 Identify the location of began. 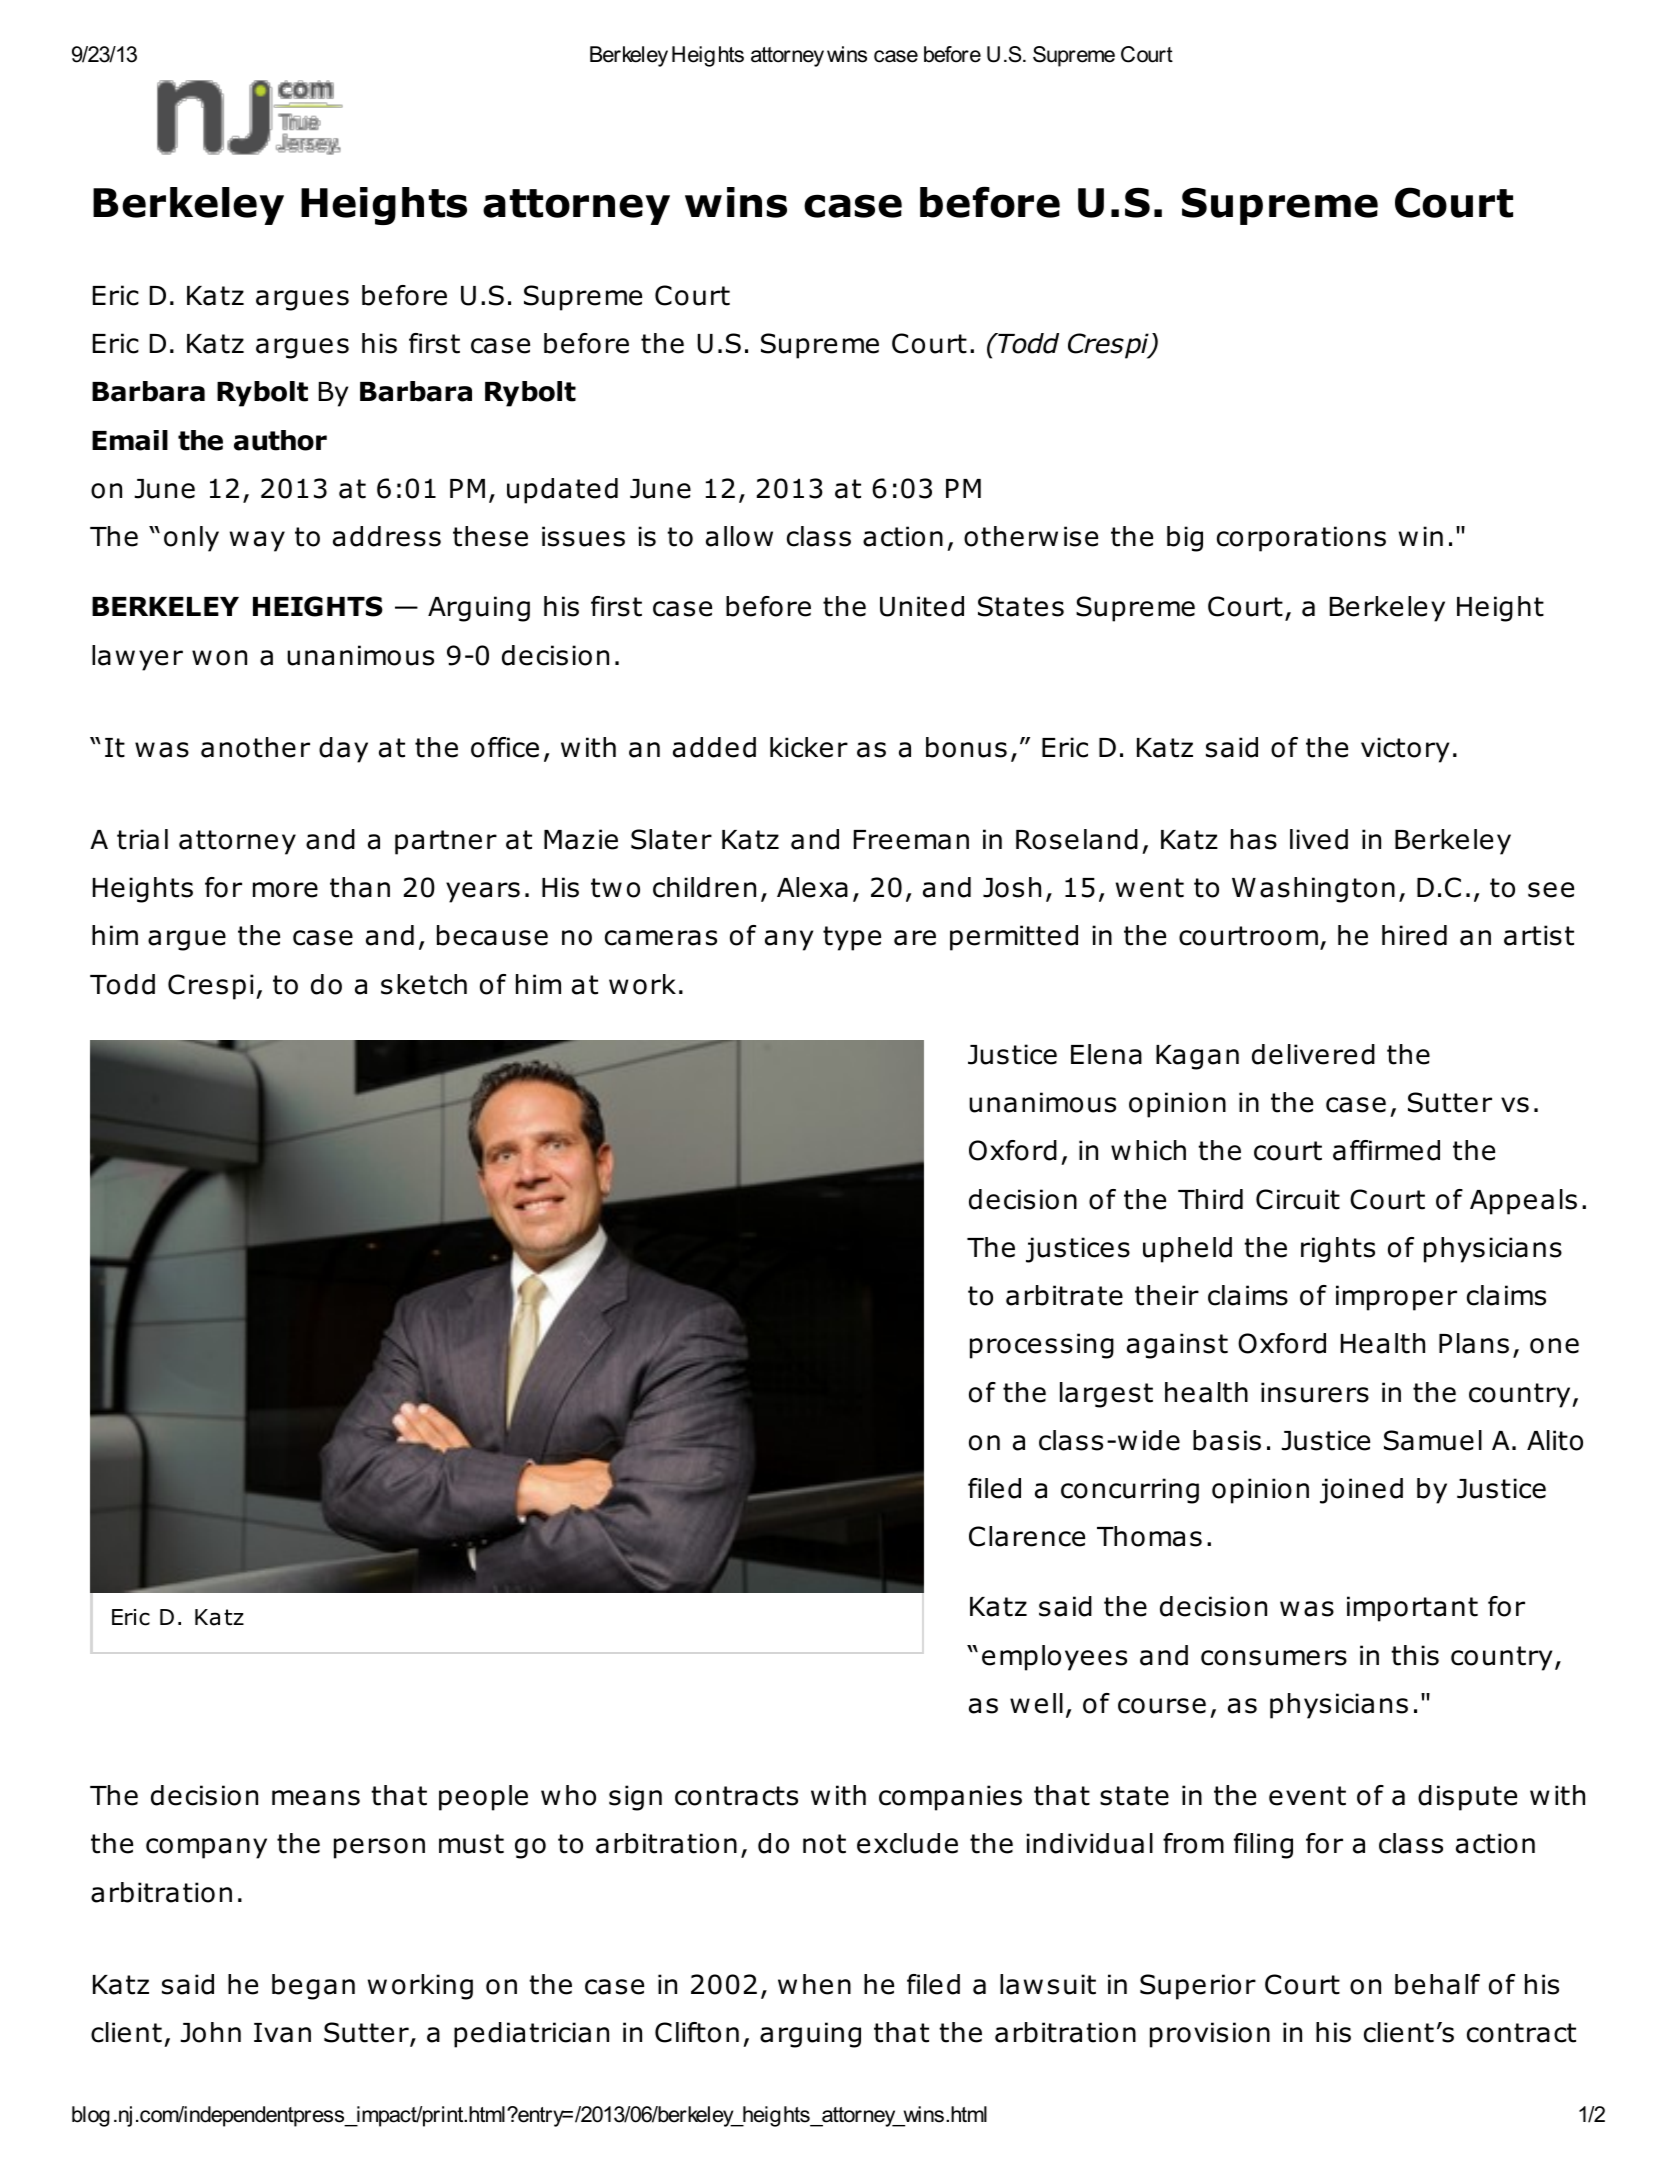
(313, 1987).
